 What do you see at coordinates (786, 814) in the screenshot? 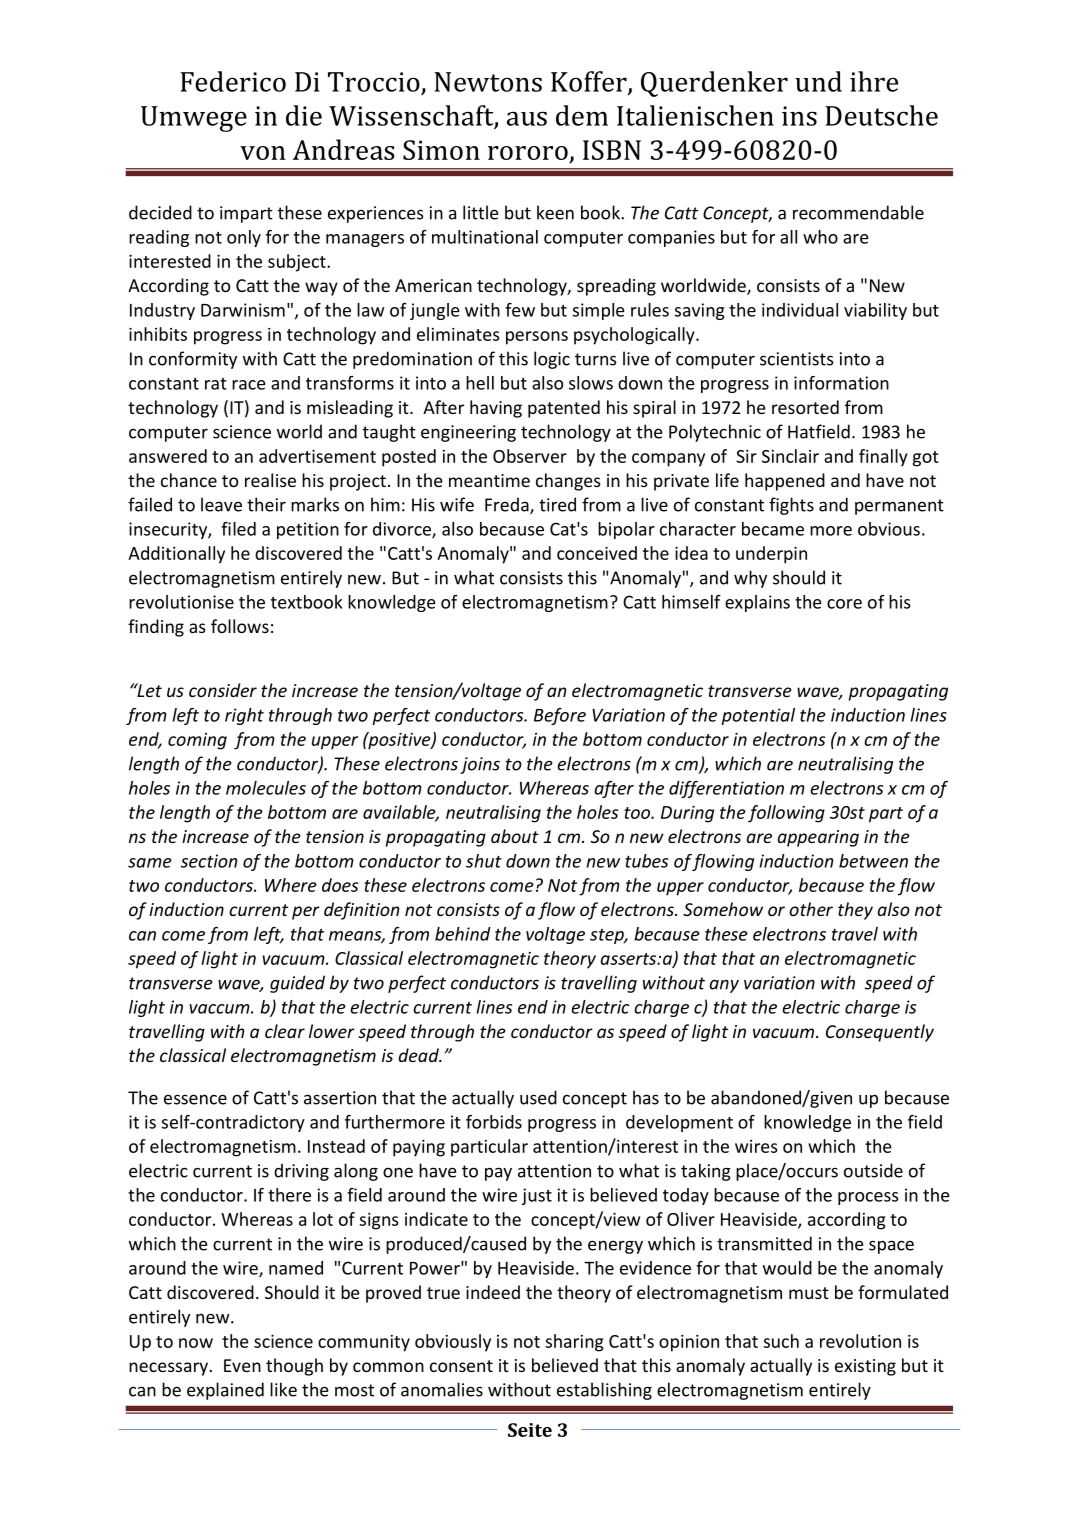
I see `following` at bounding box center [786, 814].
